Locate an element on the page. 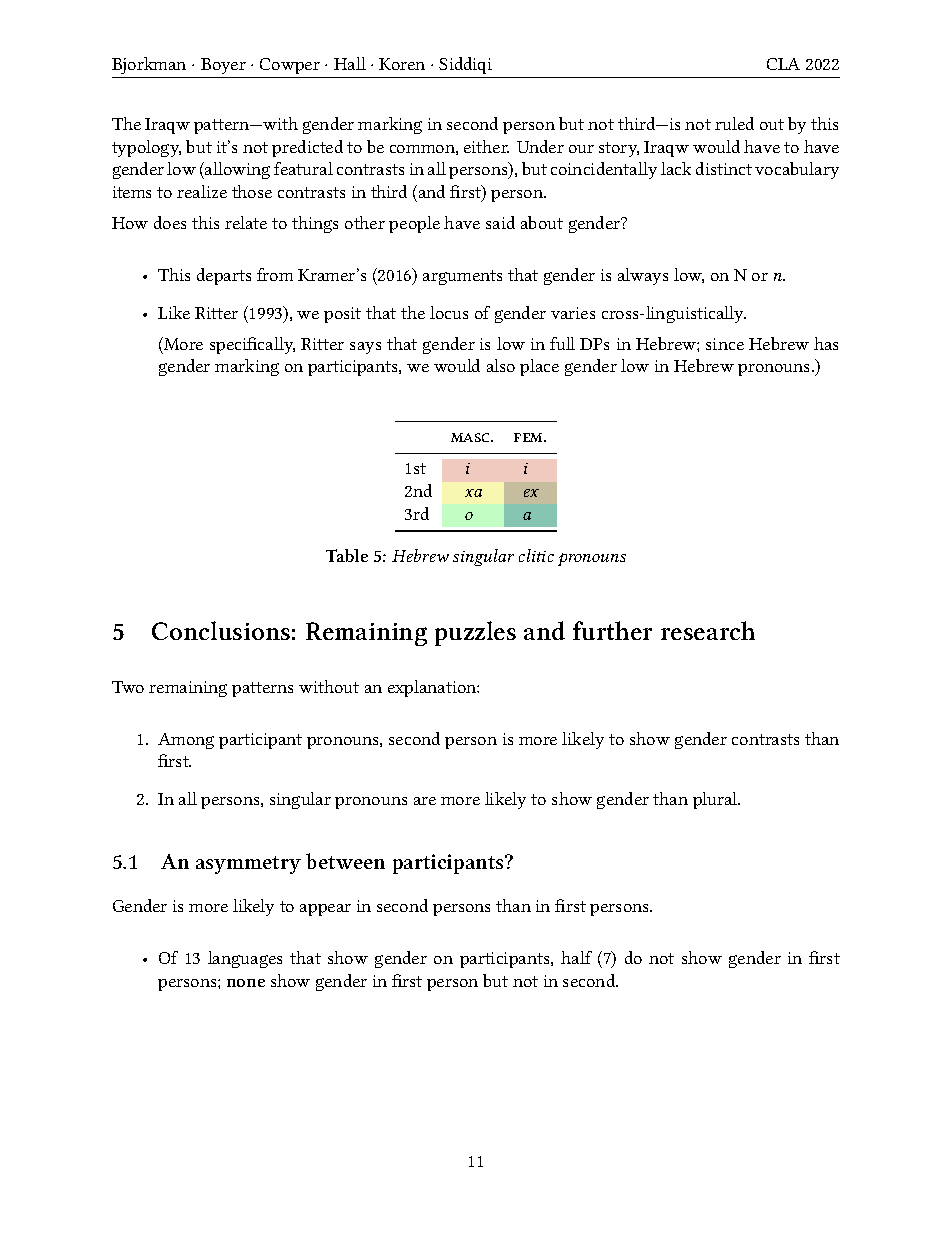 The image size is (952, 1233). further is located at coordinates (612, 630).
